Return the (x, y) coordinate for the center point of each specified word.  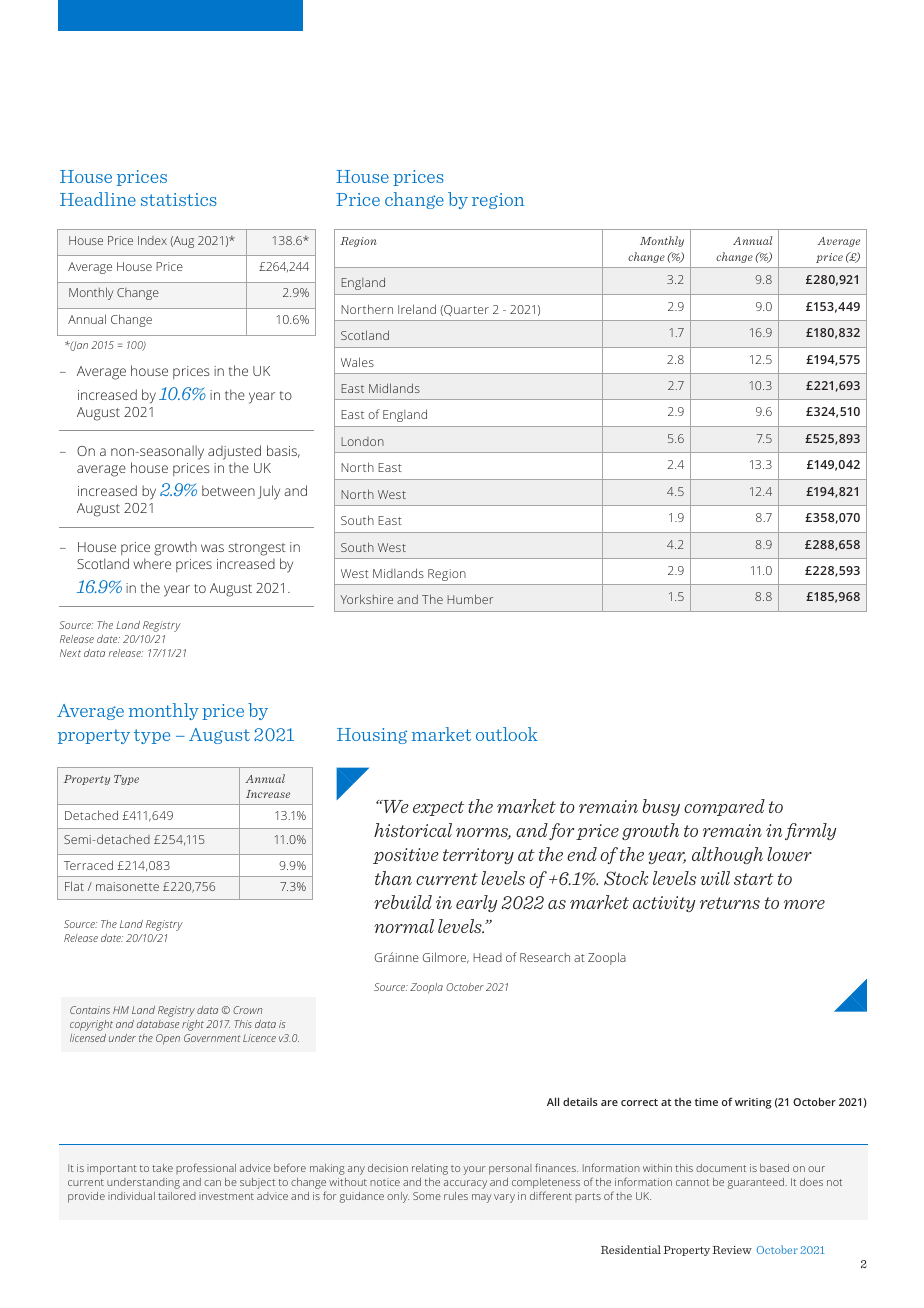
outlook (507, 734)
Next (70, 653)
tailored (177, 1196)
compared (724, 807)
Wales (357, 362)
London (362, 441)
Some (427, 1196)
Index (152, 240)
